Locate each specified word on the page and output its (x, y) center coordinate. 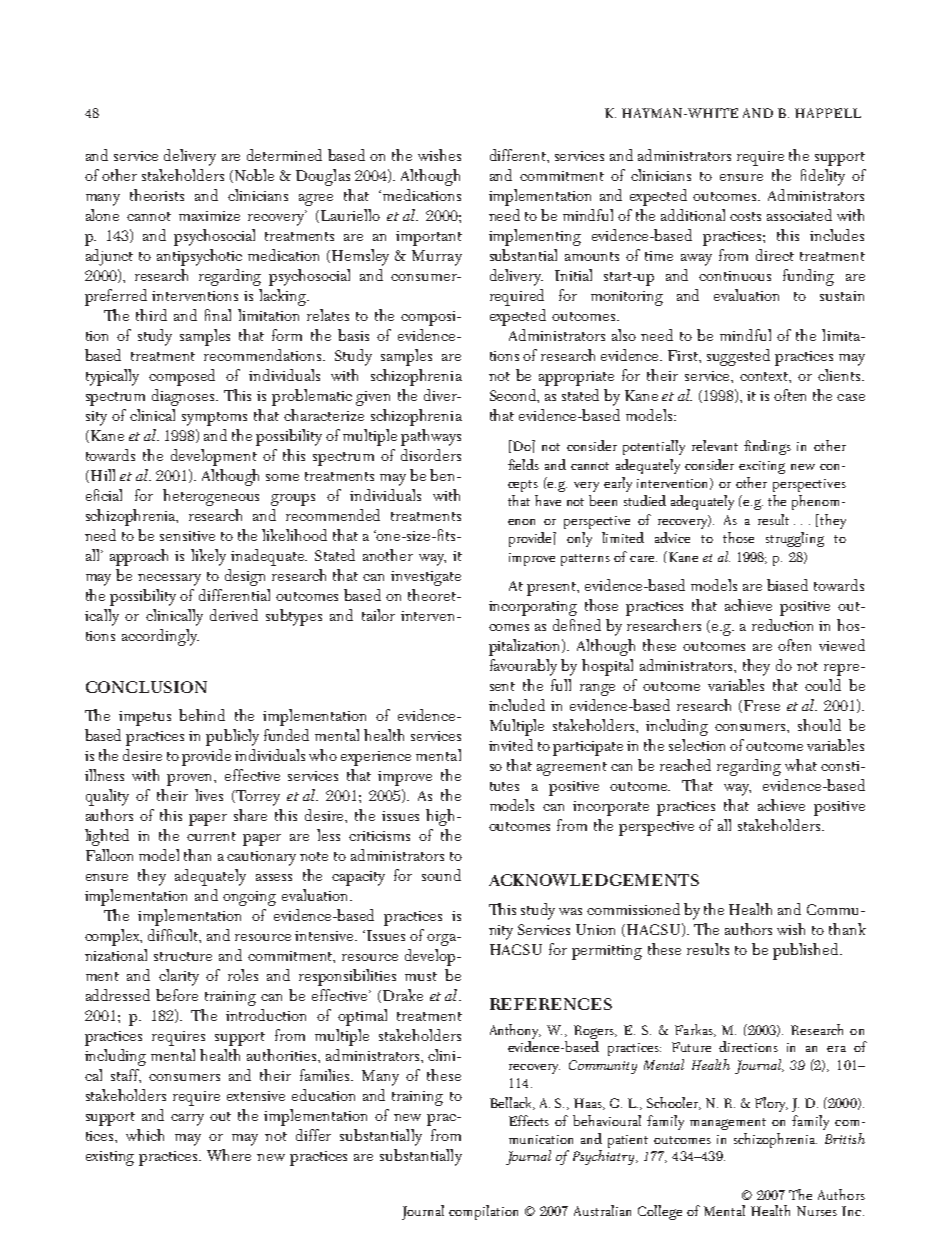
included (517, 705)
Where (229, 1155)
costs (745, 216)
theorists (157, 195)
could (823, 685)
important (429, 238)
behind (202, 715)
